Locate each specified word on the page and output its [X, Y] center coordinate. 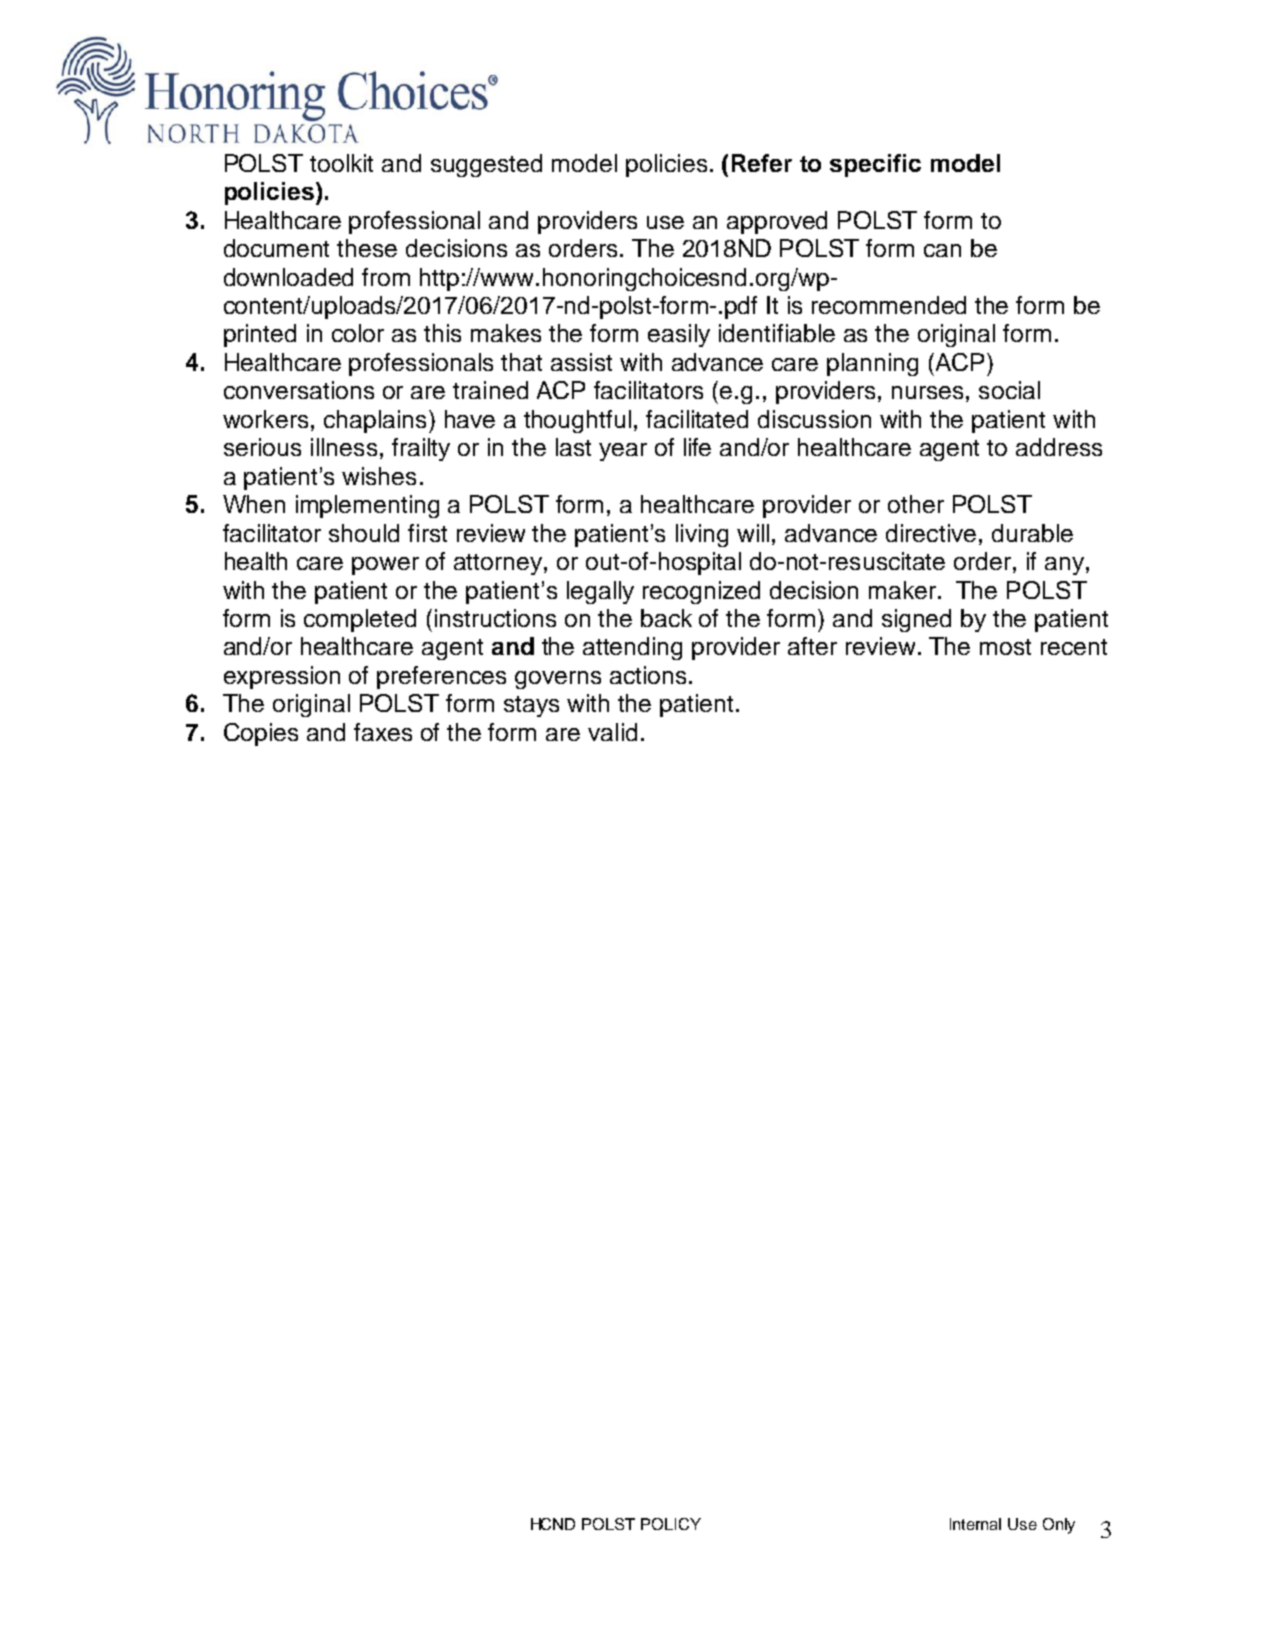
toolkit [341, 163]
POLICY [671, 1524]
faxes [383, 732]
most [1005, 647]
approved [777, 222]
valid [612, 732]
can [942, 250]
